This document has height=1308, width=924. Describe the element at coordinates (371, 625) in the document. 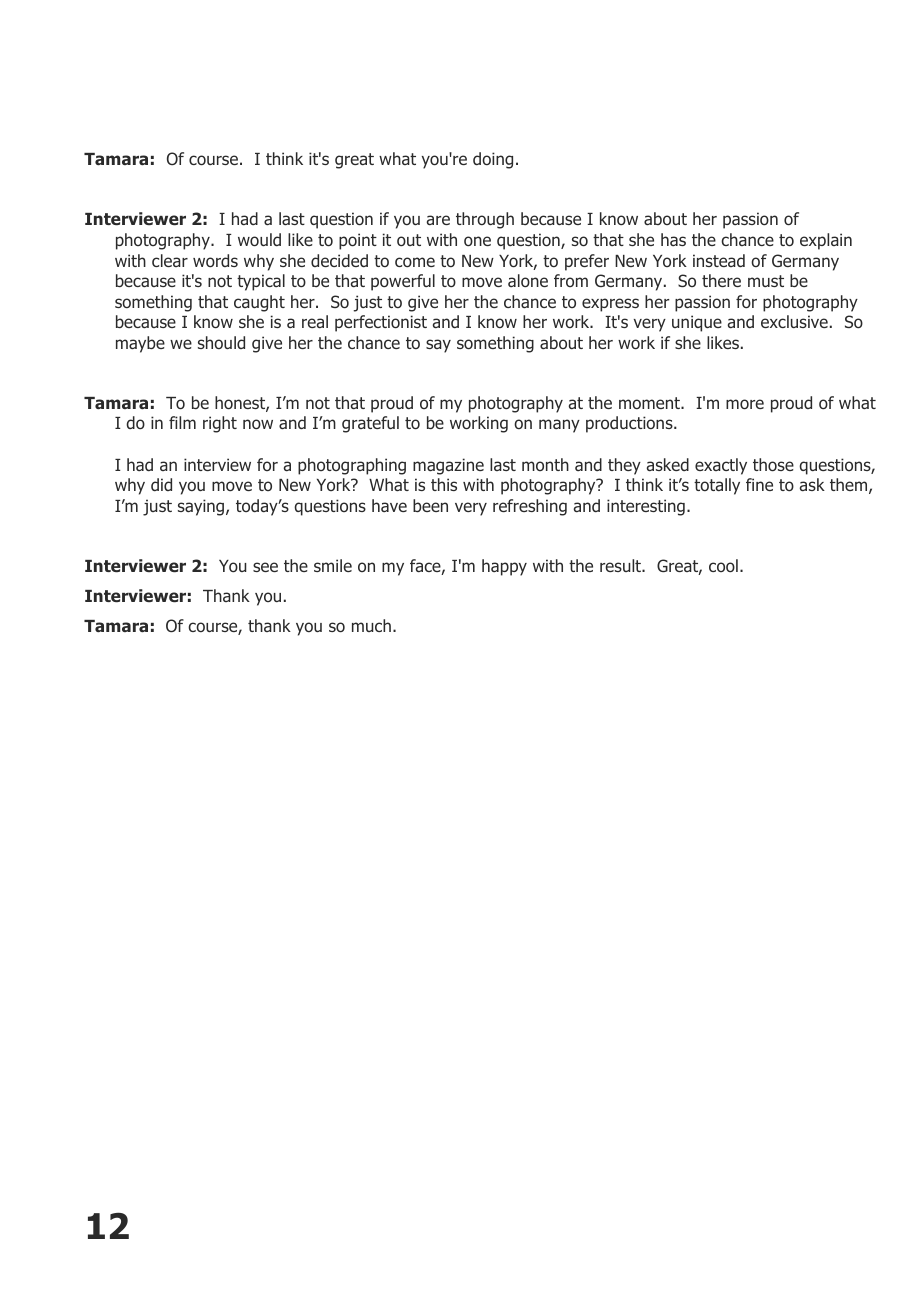

I see `much` at that location.
